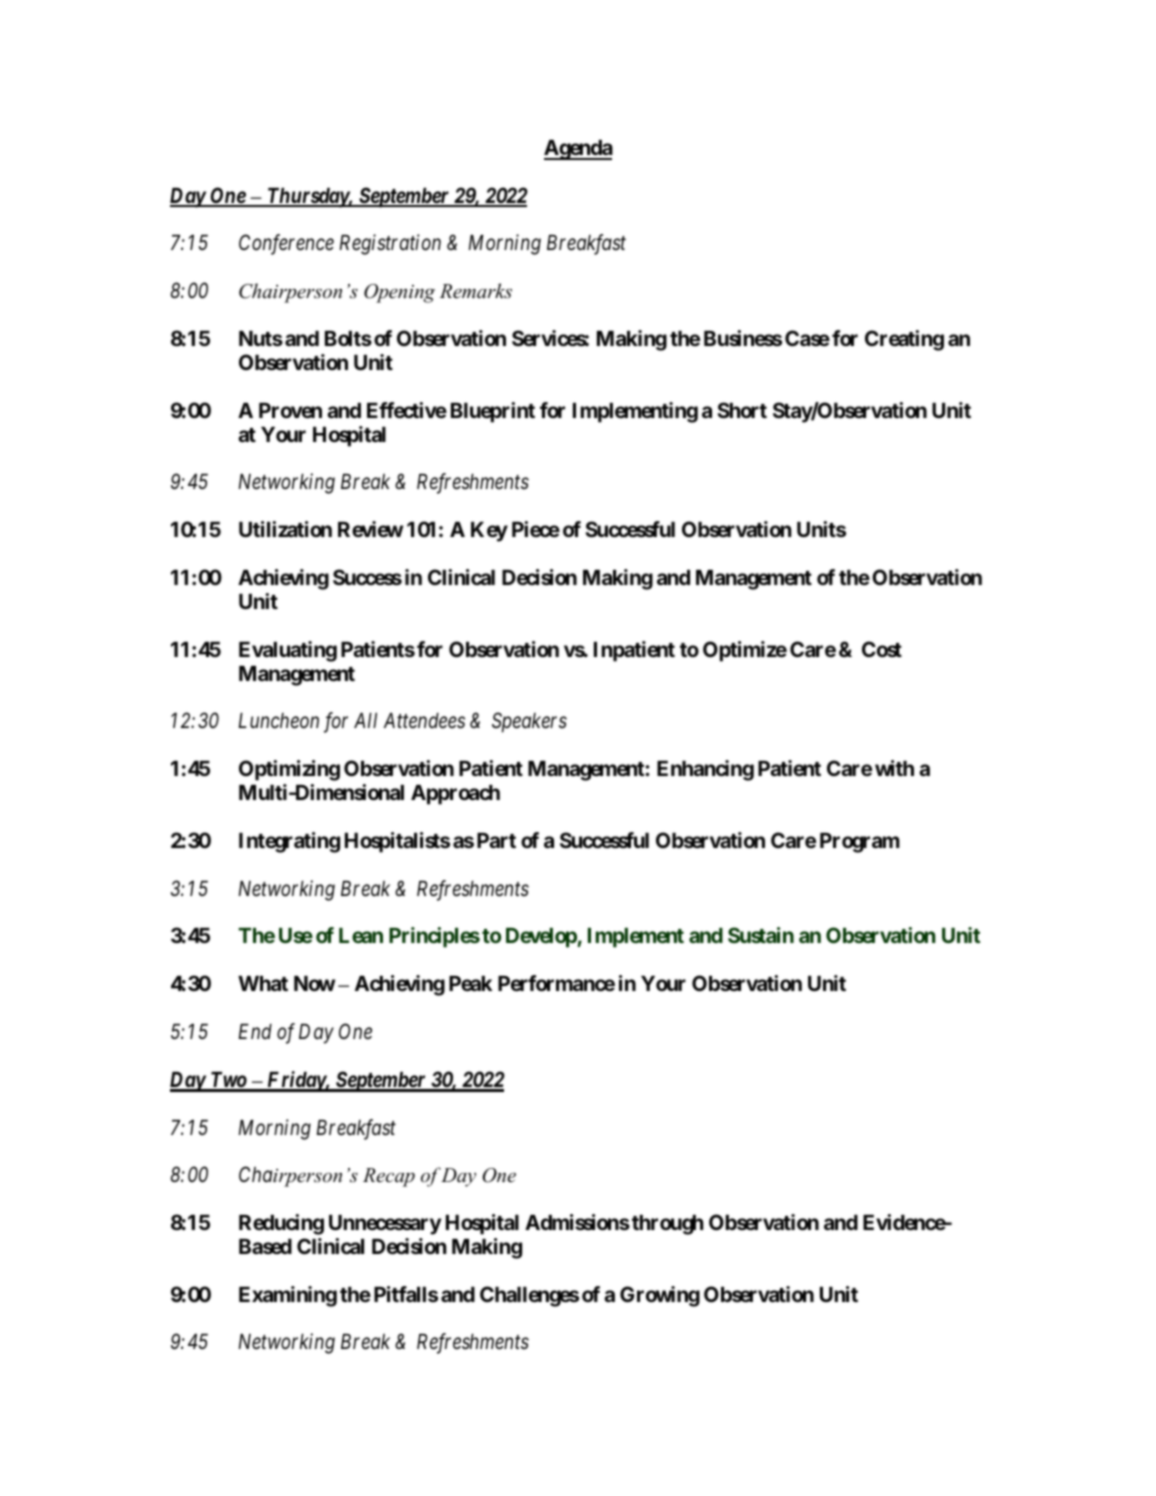  Describe the element at coordinates (390, 245) in the document. I see `Registration` at that location.
